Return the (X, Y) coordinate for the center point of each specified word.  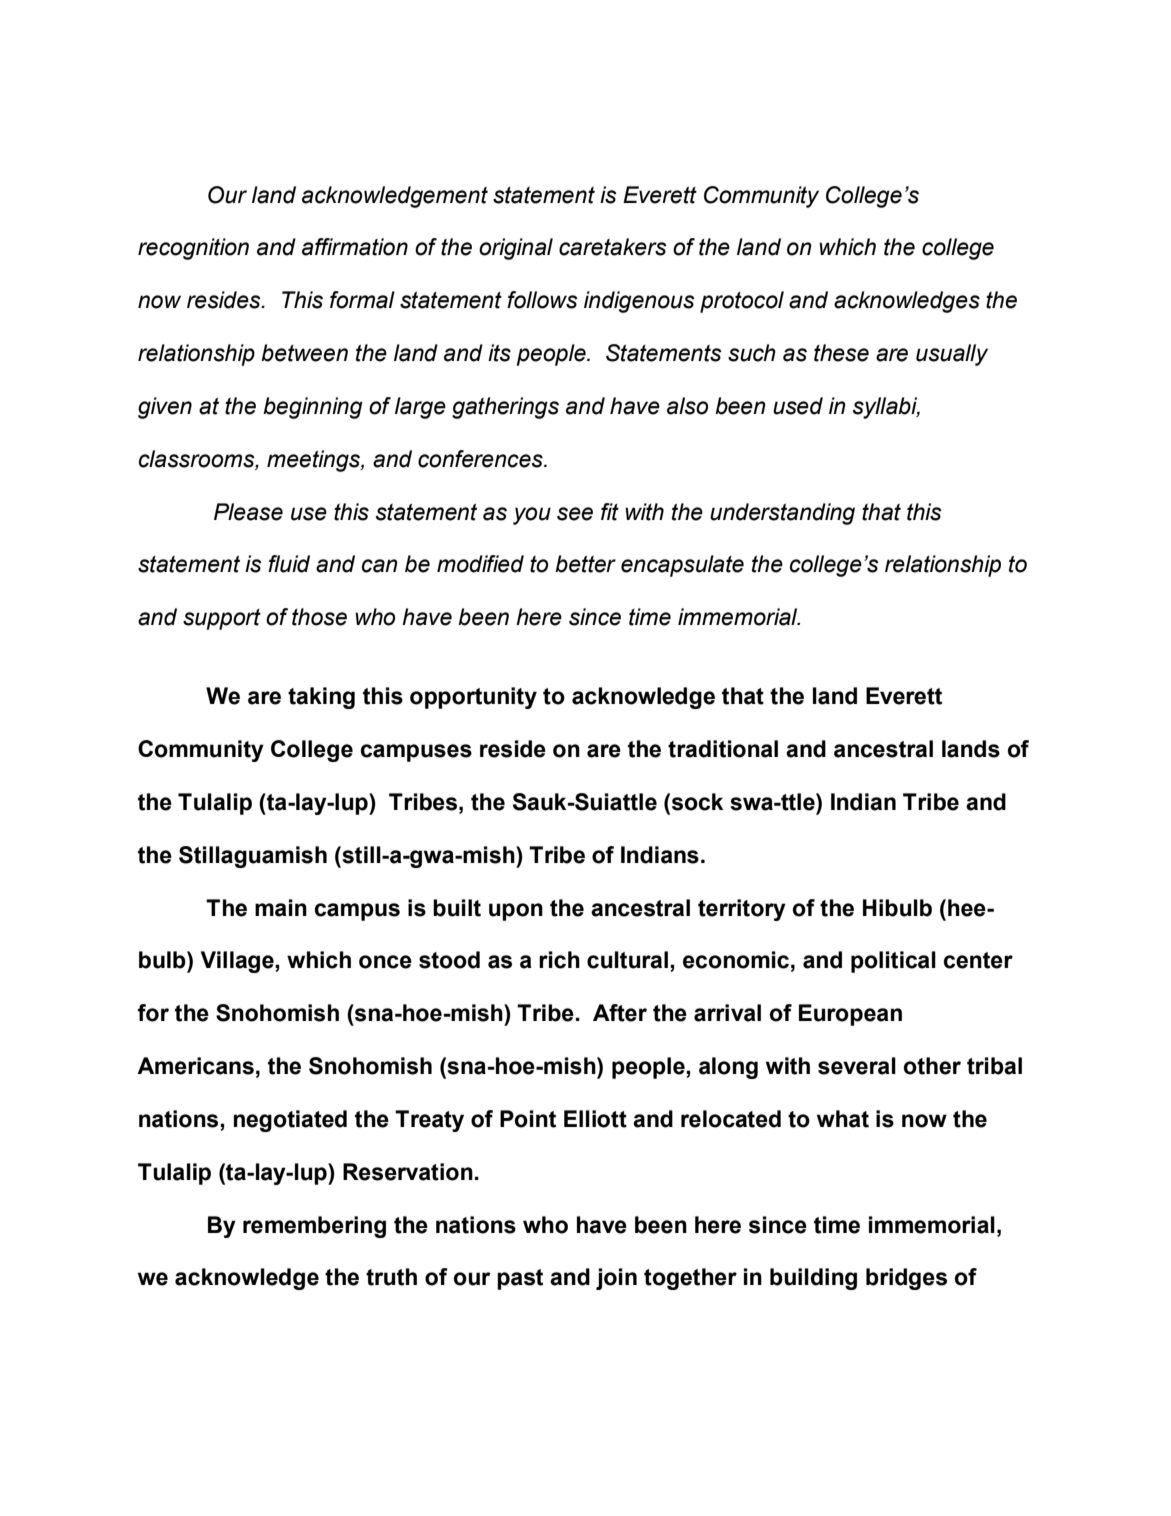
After (620, 1013)
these (841, 353)
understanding (782, 514)
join (616, 1279)
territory (742, 910)
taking (321, 698)
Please (248, 512)
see (575, 514)
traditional (723, 749)
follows (542, 300)
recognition (193, 249)
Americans (195, 1066)
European (850, 1015)
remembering (314, 1227)
